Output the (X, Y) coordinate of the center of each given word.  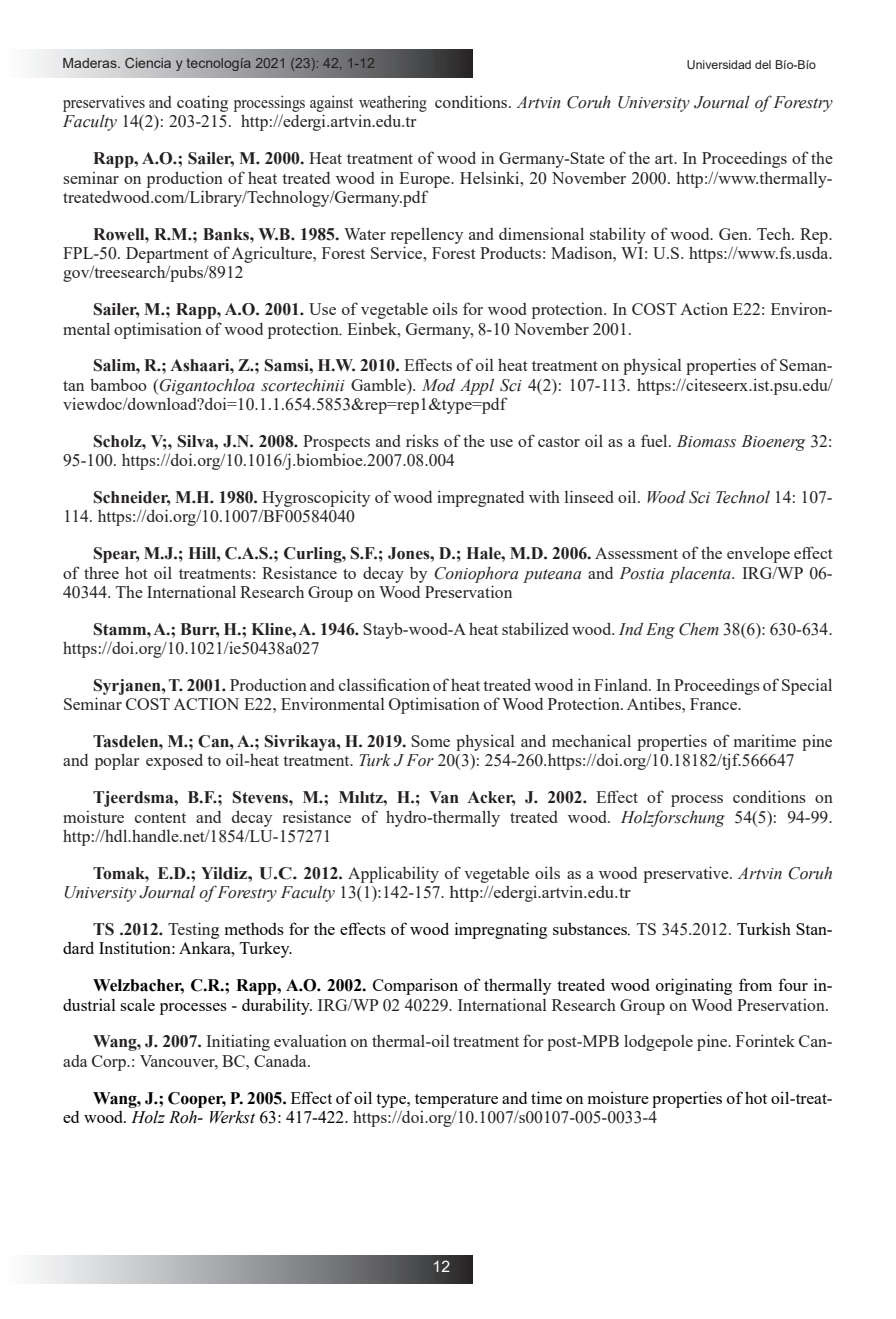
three (101, 572)
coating (202, 103)
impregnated (480, 498)
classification (384, 684)
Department (167, 255)
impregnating (501, 930)
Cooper (197, 1100)
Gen (734, 234)
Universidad (719, 64)
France (715, 704)
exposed (174, 761)
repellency (427, 235)
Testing (193, 930)
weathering (393, 103)
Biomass (706, 441)
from (755, 984)
